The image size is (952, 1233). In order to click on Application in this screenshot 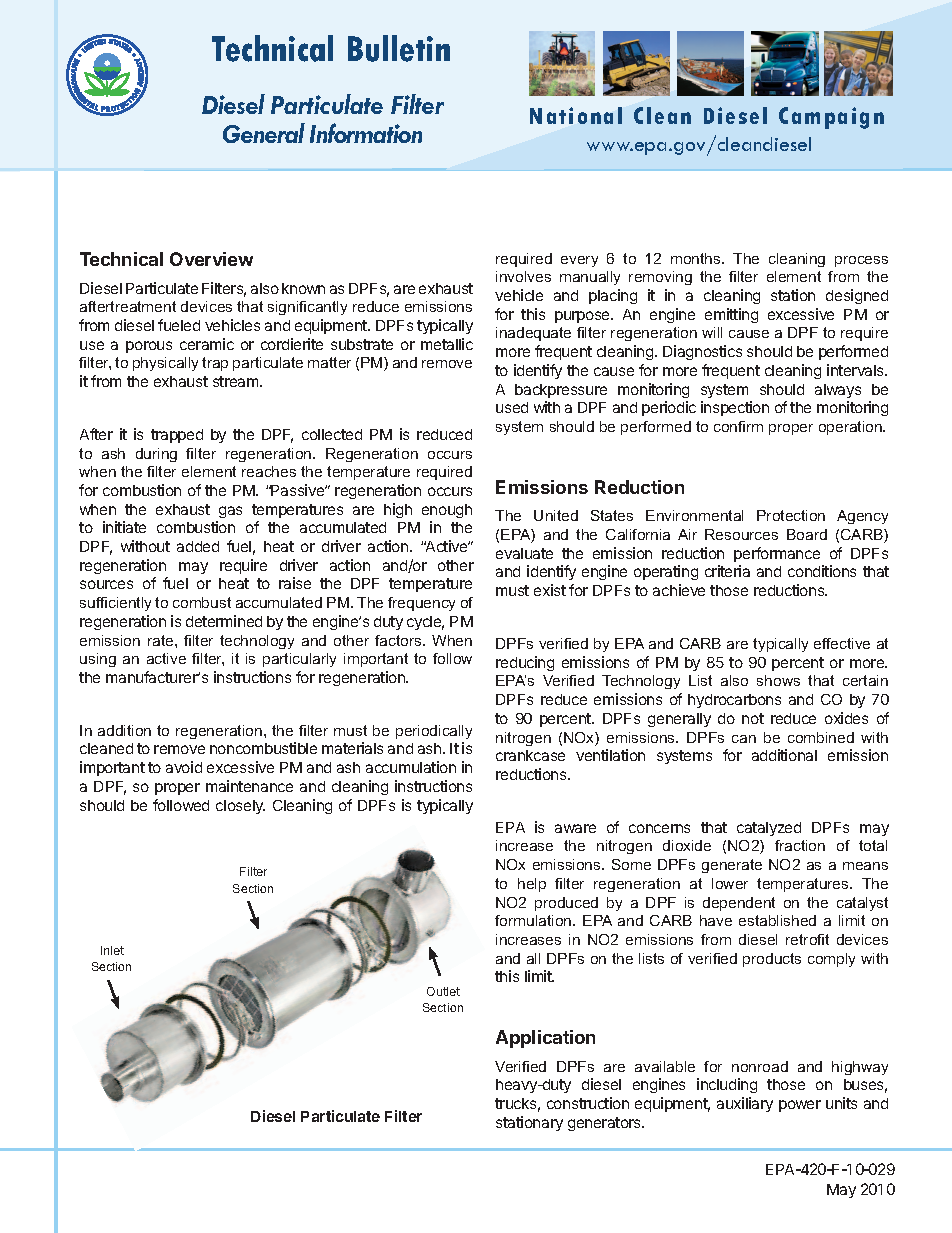, I will do `click(545, 1039)`.
